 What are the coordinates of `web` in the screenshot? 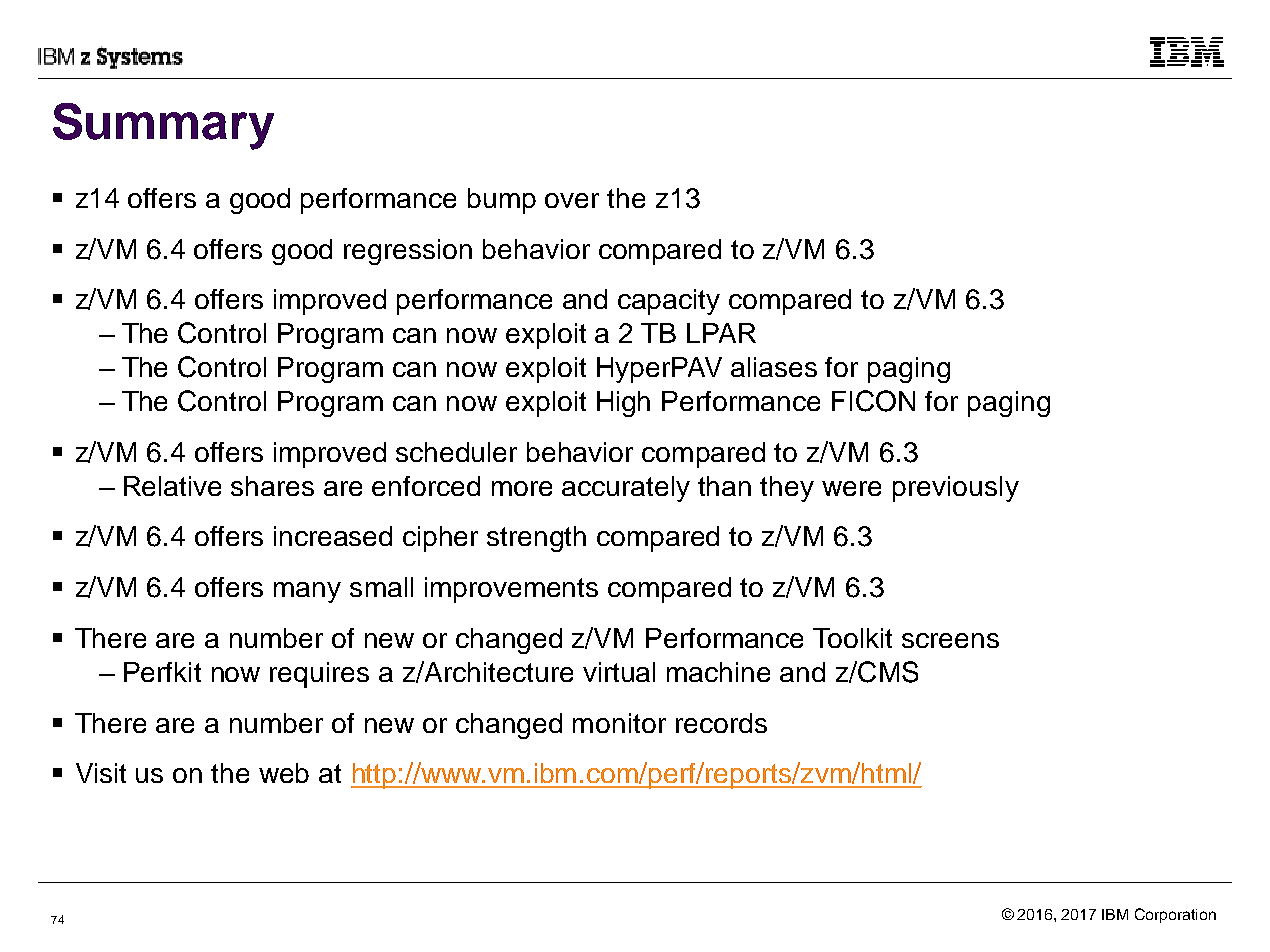 It's located at (284, 773).
